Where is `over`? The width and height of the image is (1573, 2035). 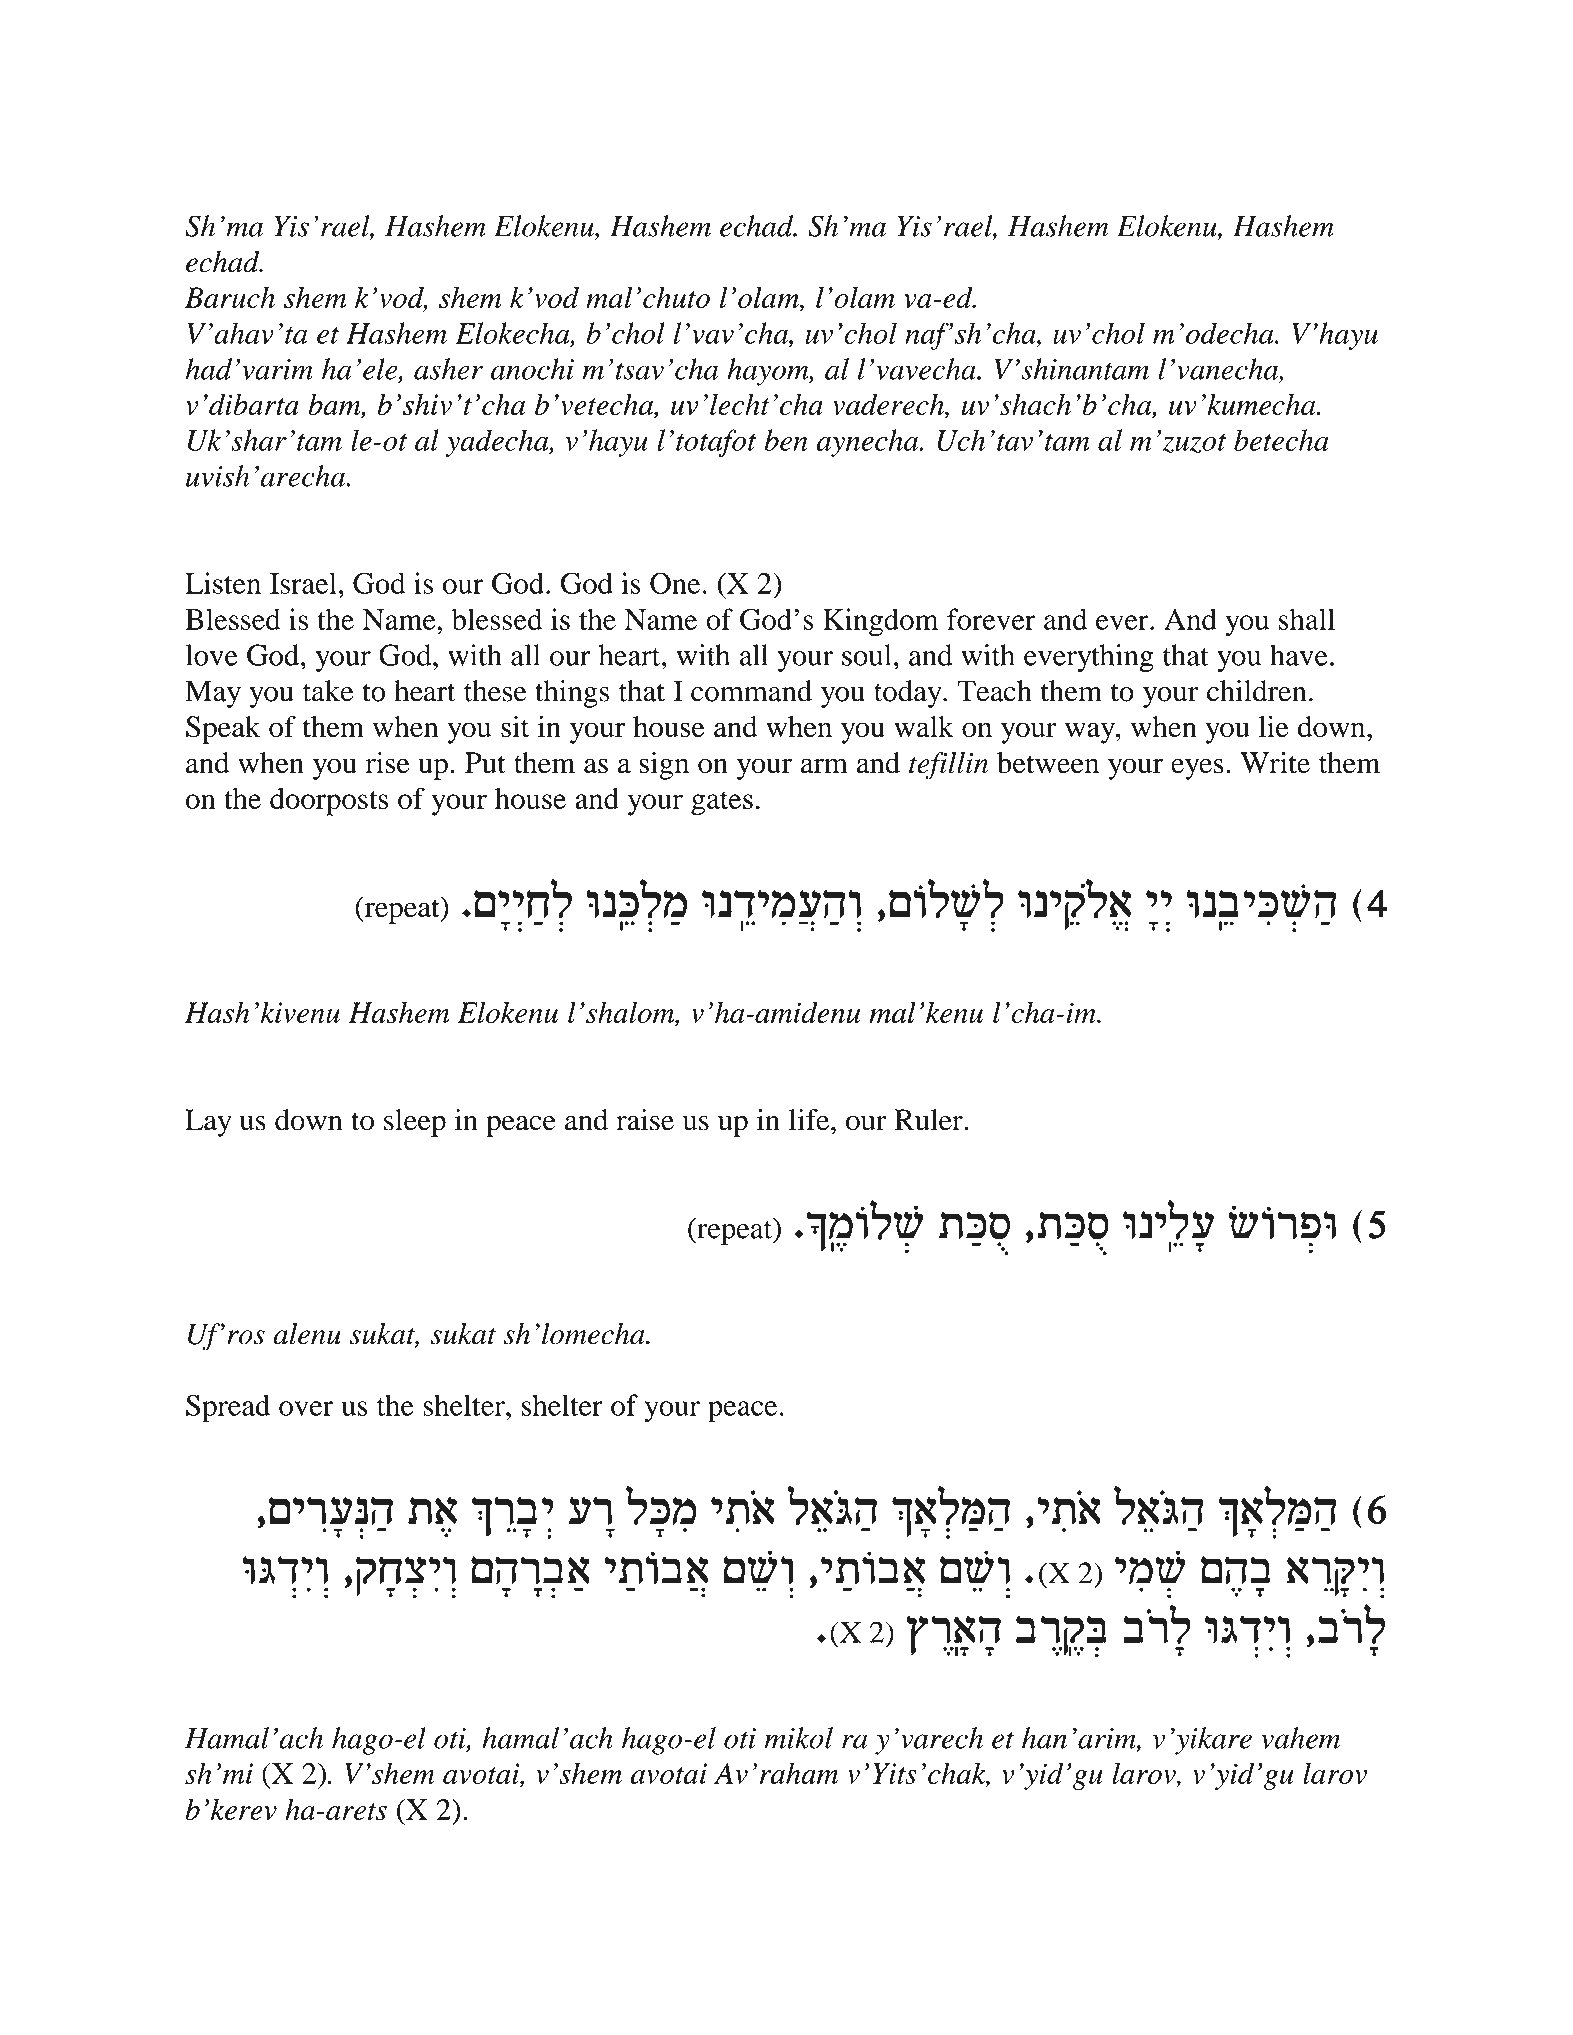 over is located at coordinates (306, 1408).
